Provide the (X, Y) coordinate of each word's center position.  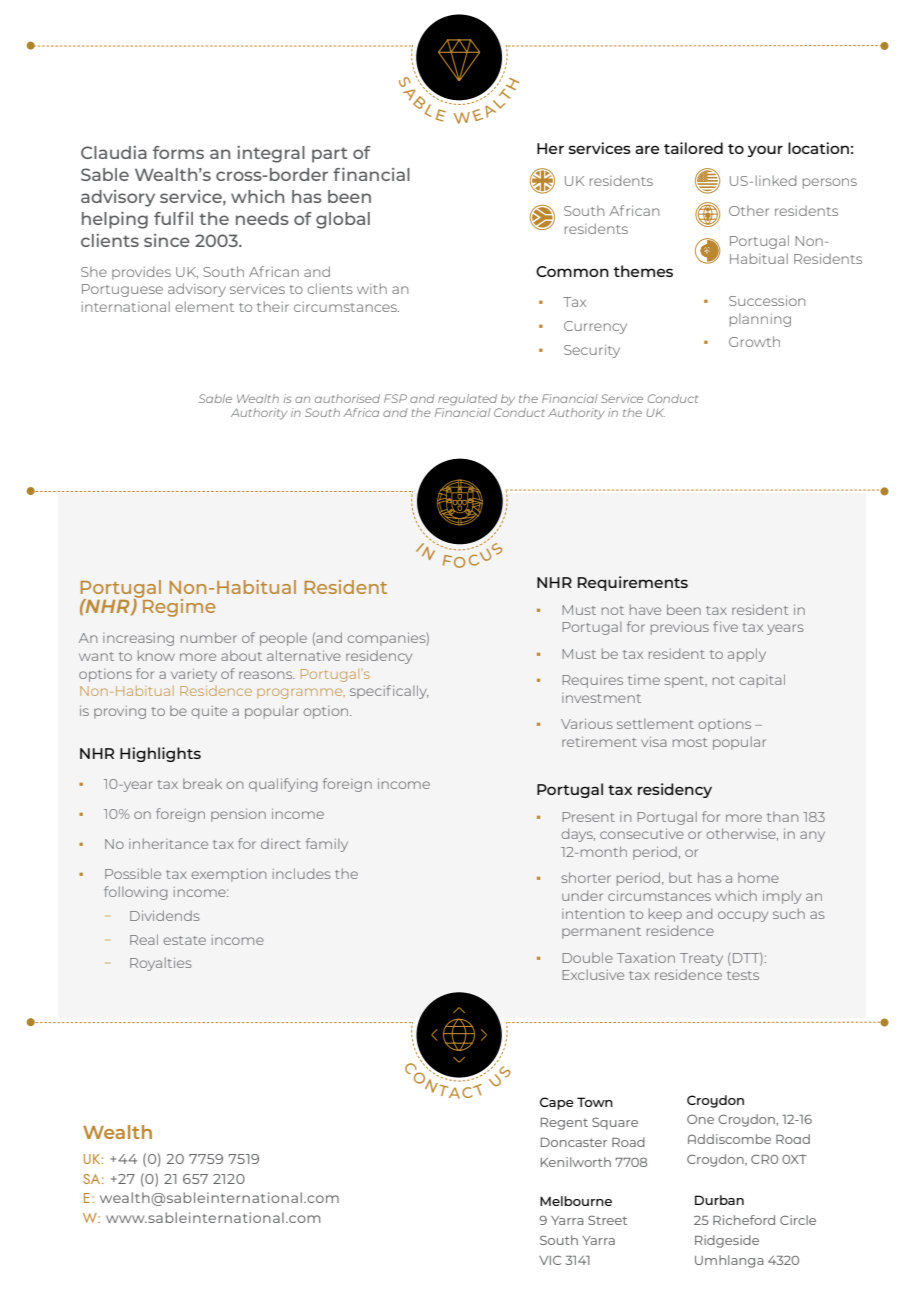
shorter (586, 877)
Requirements (633, 583)
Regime (178, 607)
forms (178, 152)
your (765, 151)
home (758, 878)
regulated (467, 400)
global (343, 220)
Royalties (161, 964)
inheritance (168, 843)
